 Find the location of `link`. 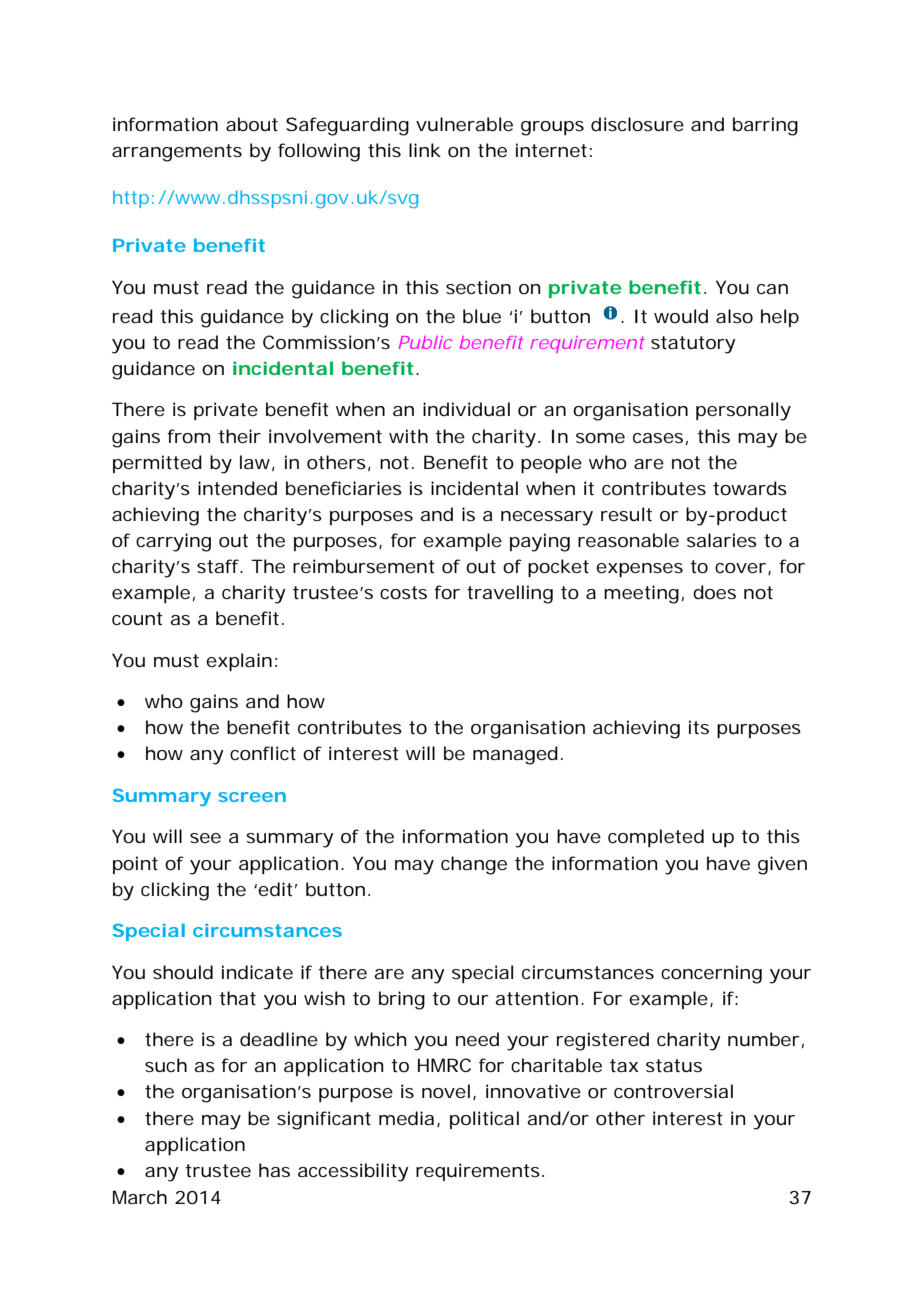

link is located at coordinates (425, 150).
